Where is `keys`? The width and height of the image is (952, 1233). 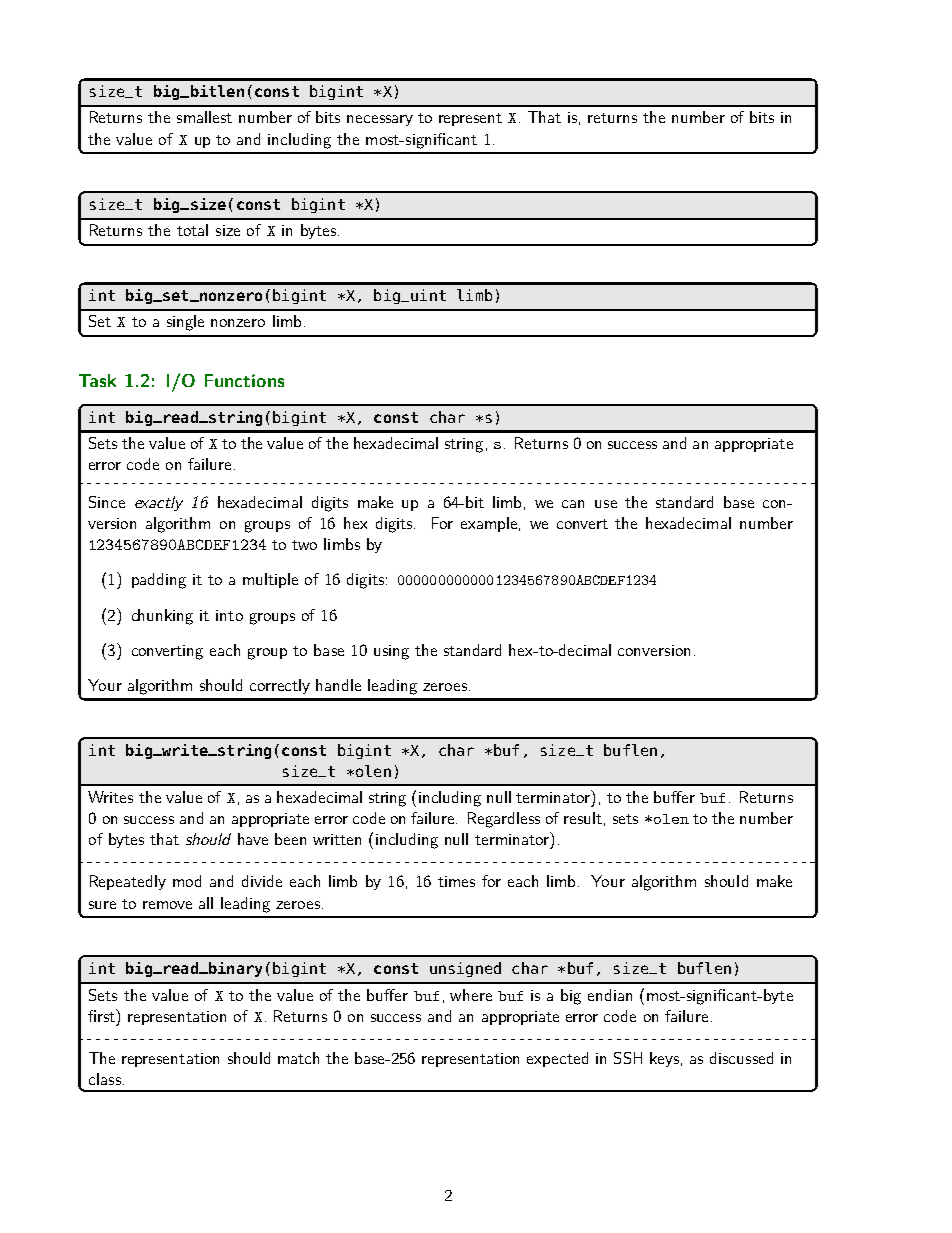
keys is located at coordinates (664, 1059).
